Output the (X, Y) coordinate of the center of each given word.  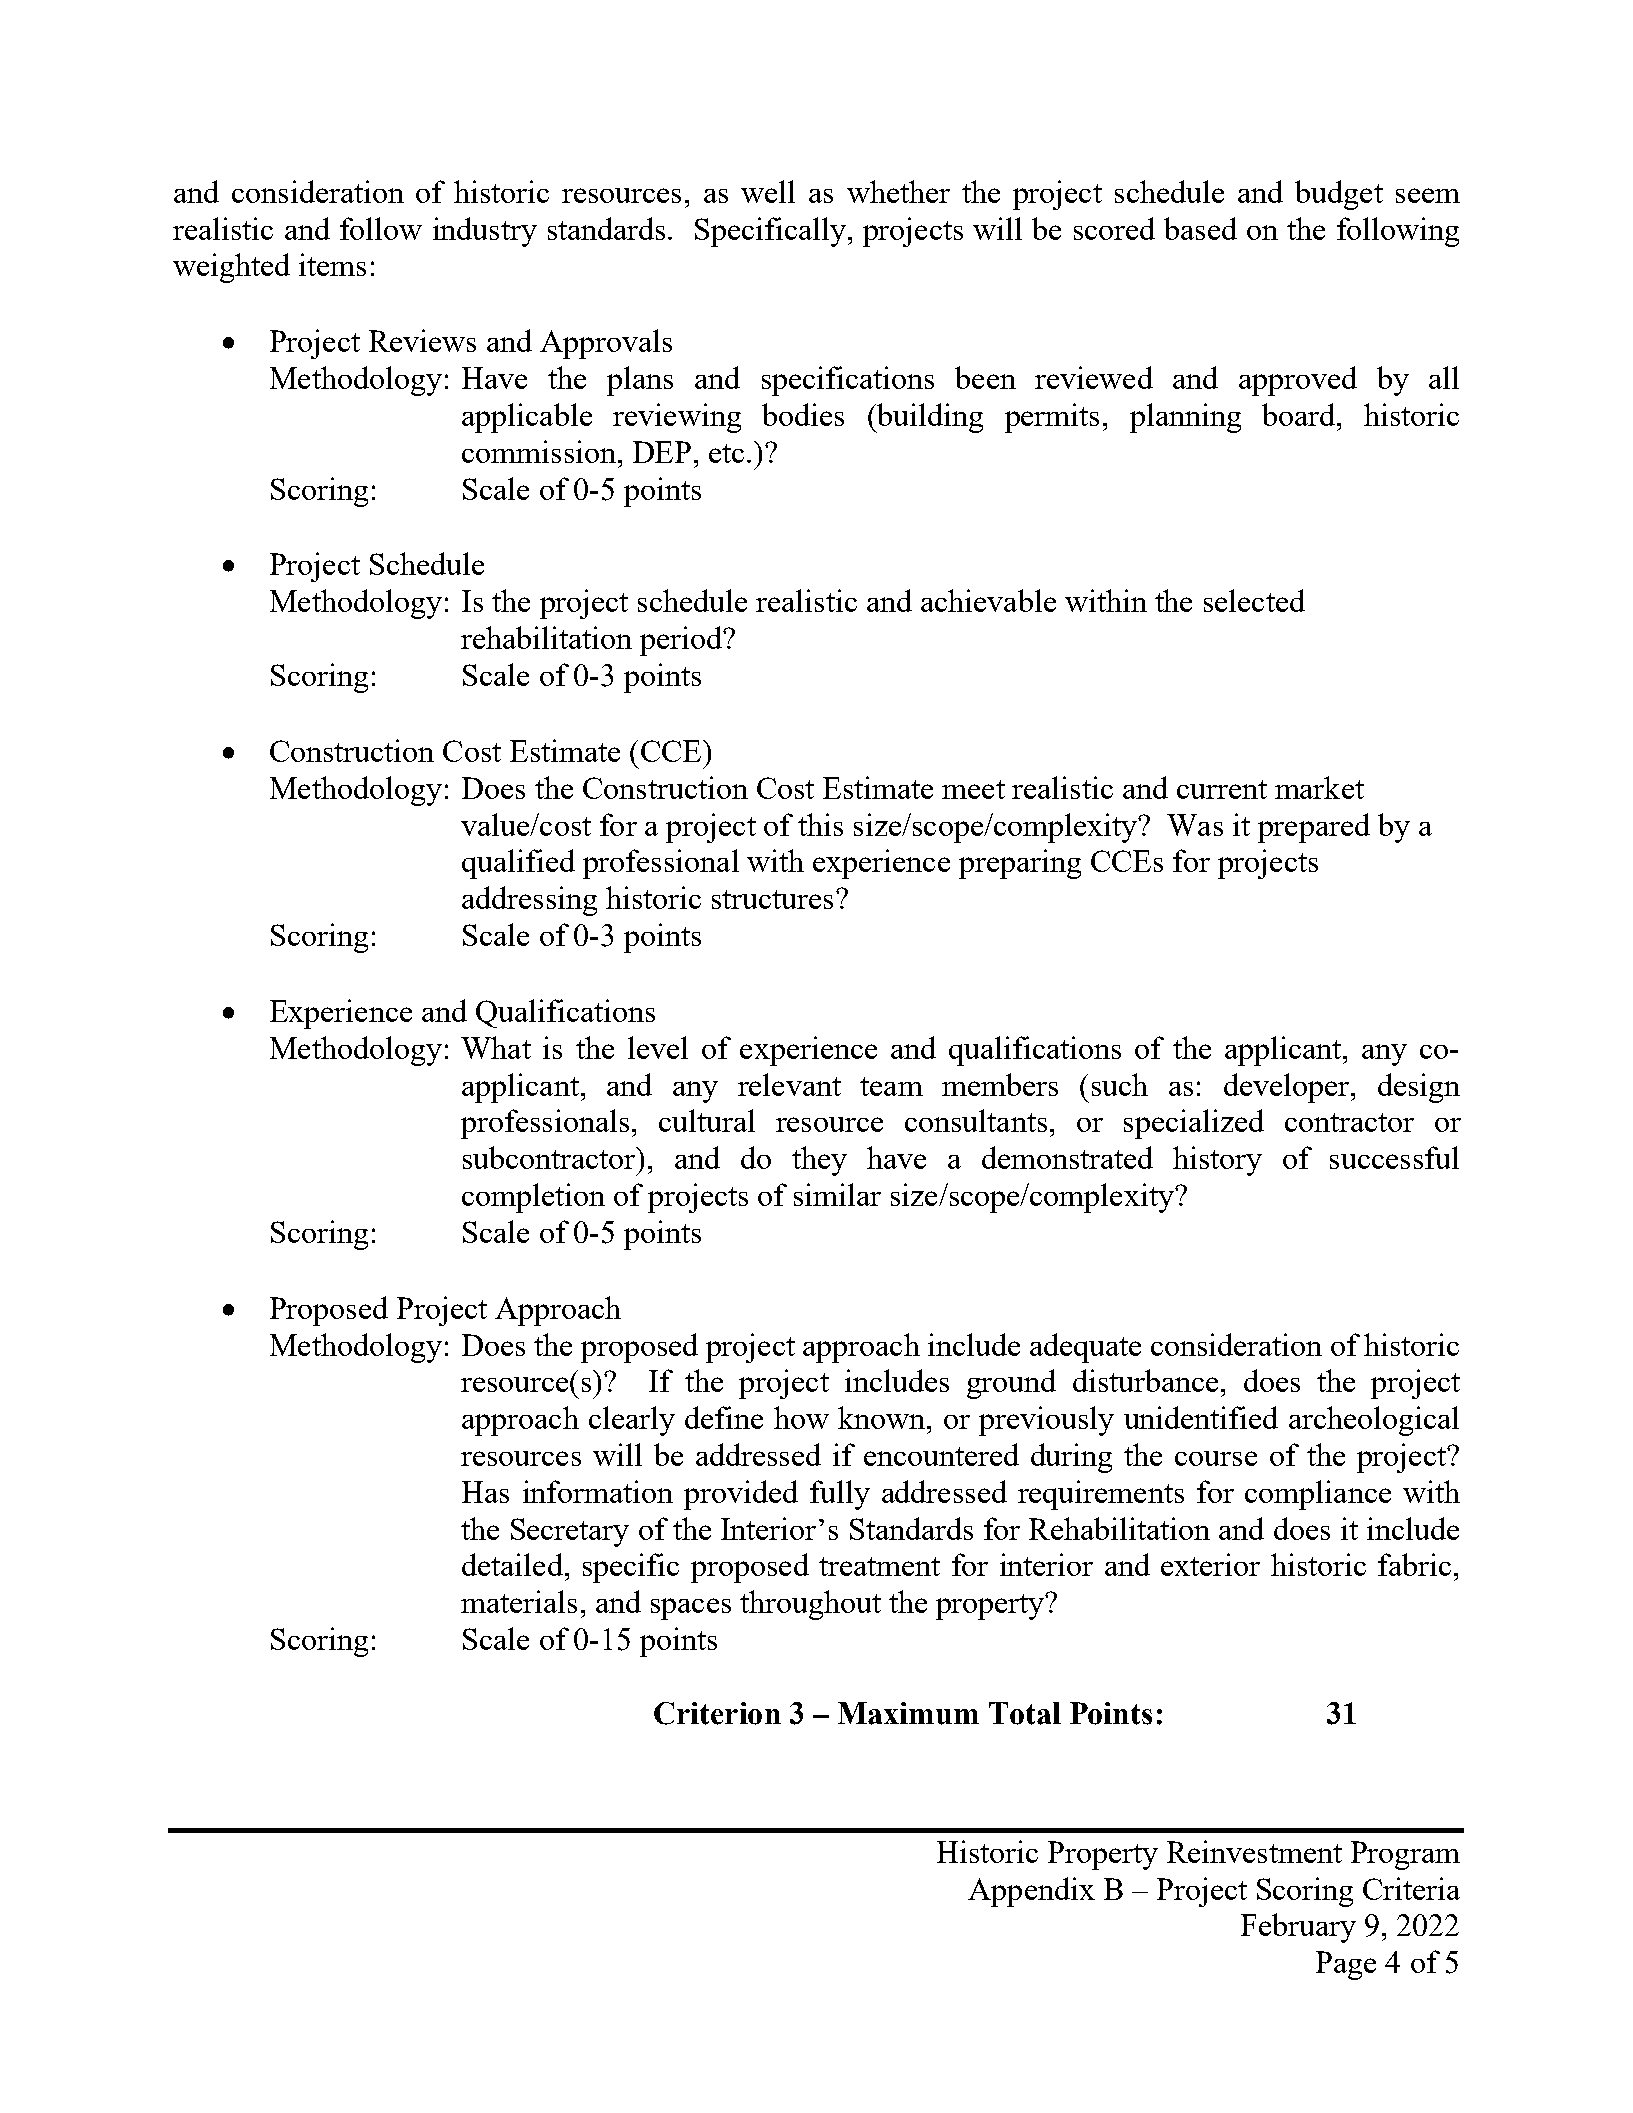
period (682, 641)
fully (840, 1495)
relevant (789, 1084)
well (768, 191)
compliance (1318, 1495)
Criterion (717, 1713)
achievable (988, 600)
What (496, 1047)
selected (1254, 600)
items (332, 264)
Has (485, 1492)
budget (1339, 195)
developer (1288, 1088)
